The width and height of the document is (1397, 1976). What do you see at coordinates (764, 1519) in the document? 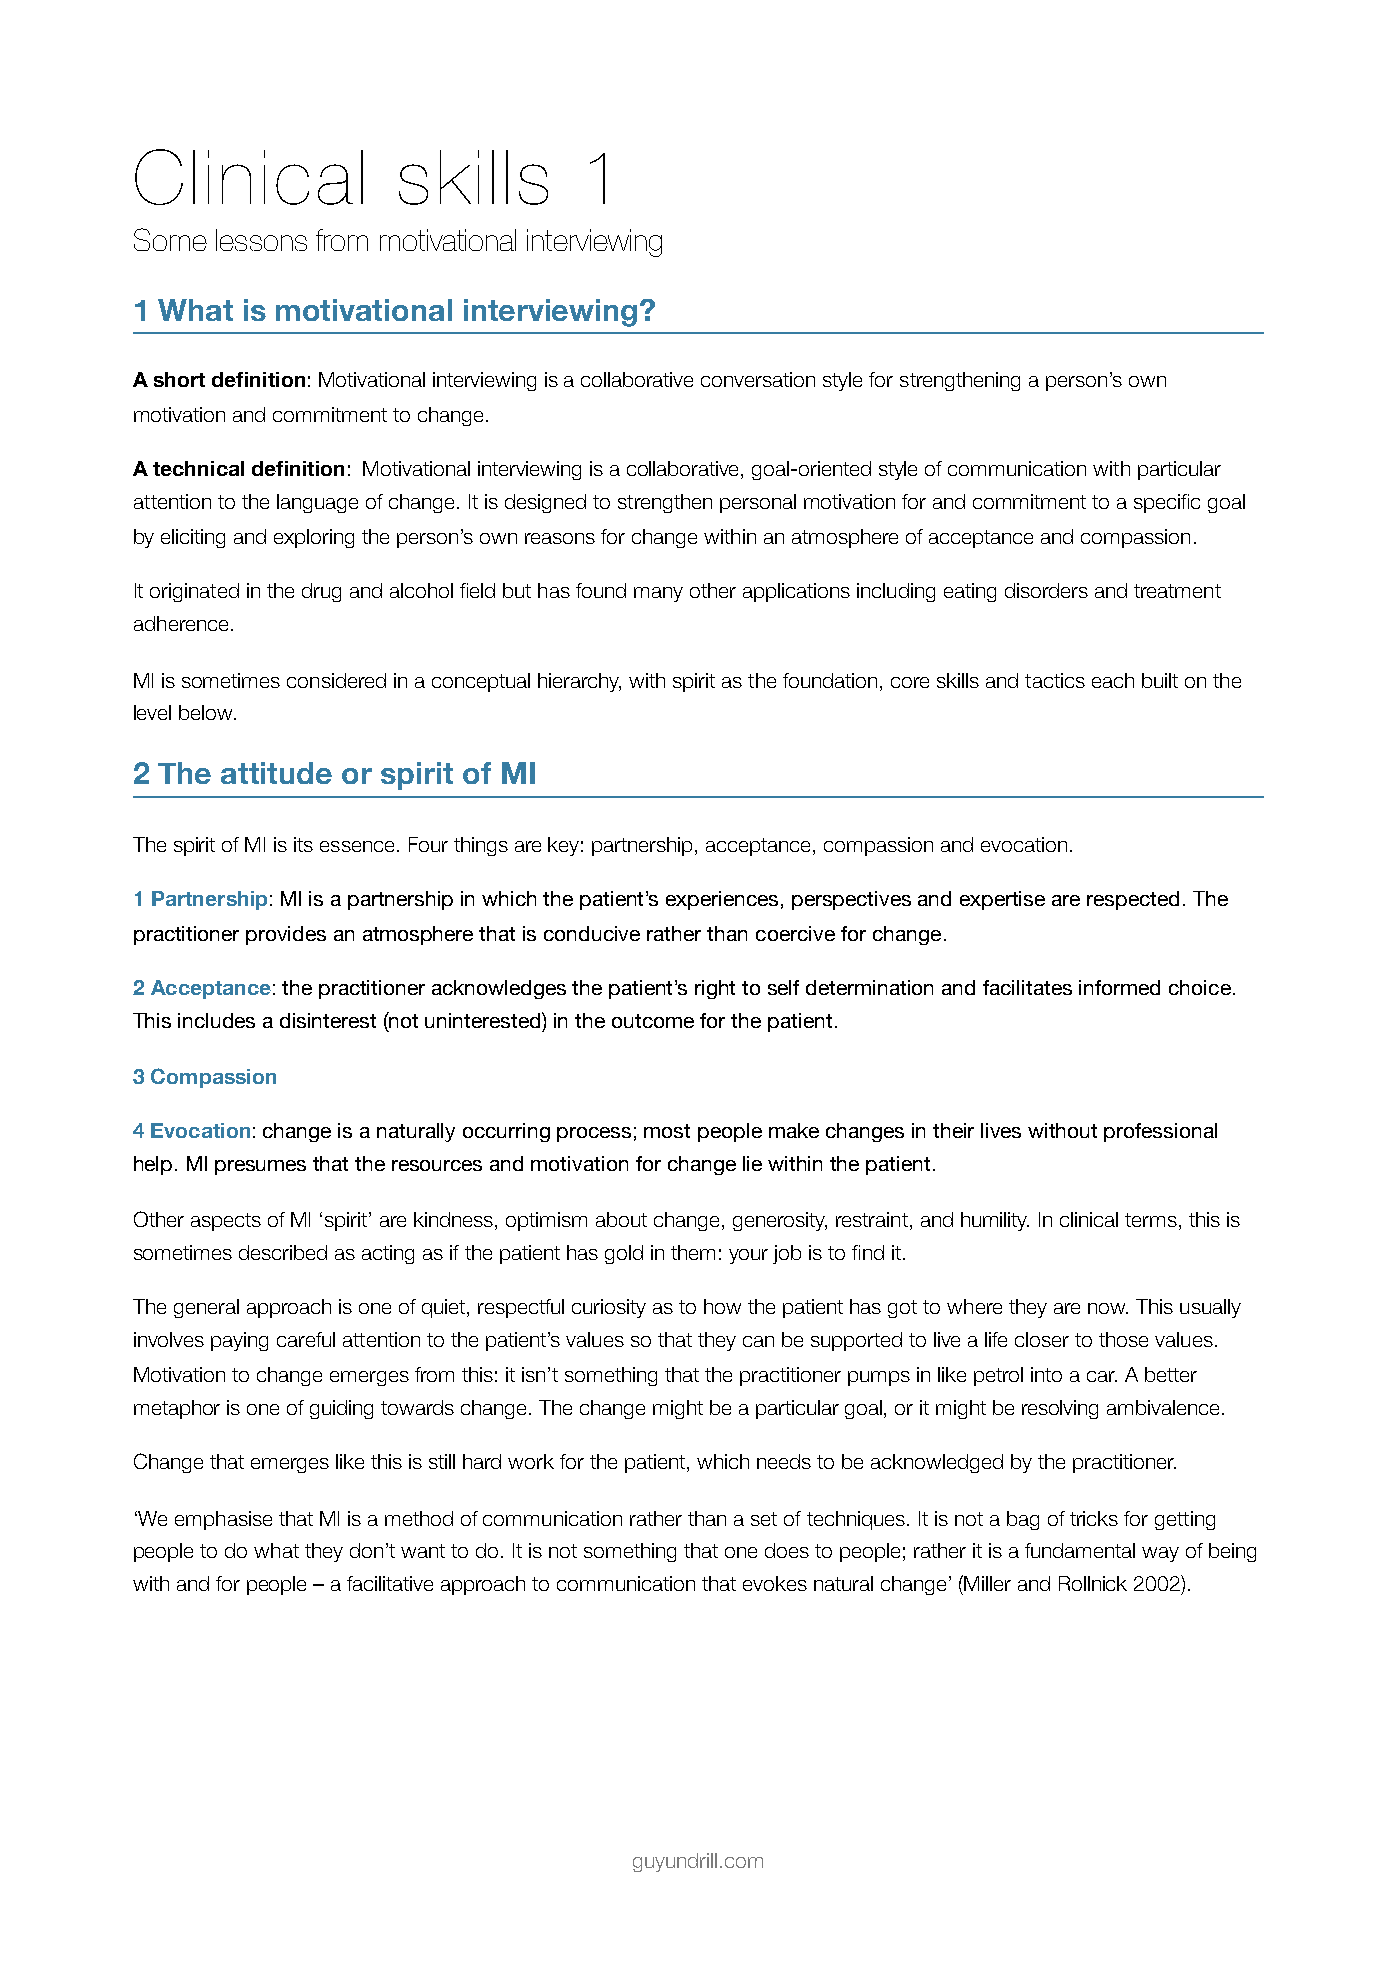
I see `set` at bounding box center [764, 1519].
